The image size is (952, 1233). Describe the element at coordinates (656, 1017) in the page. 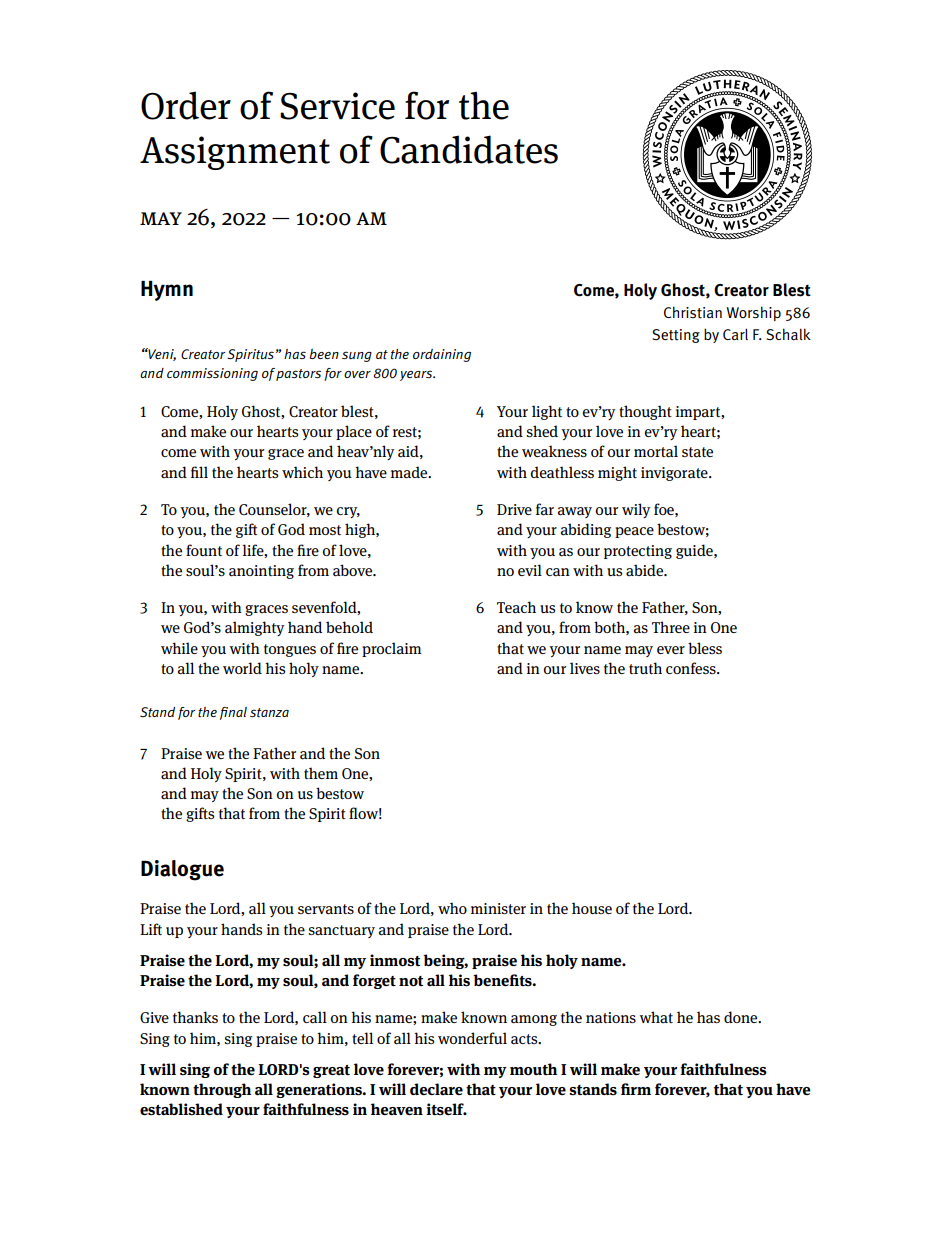

I see `what` at that location.
